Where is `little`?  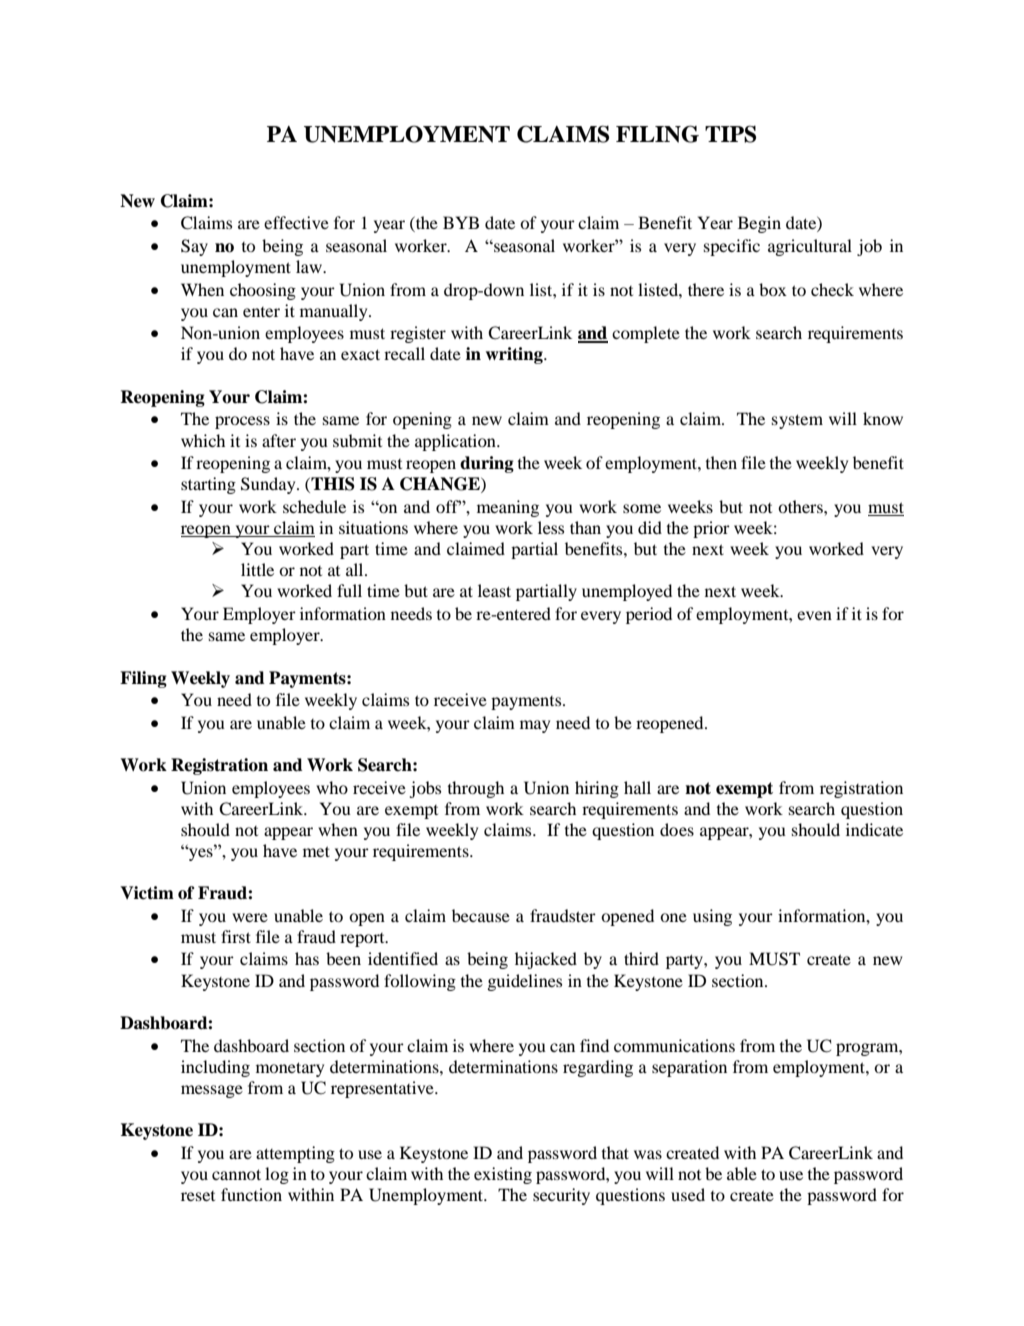
little is located at coordinates (257, 569).
